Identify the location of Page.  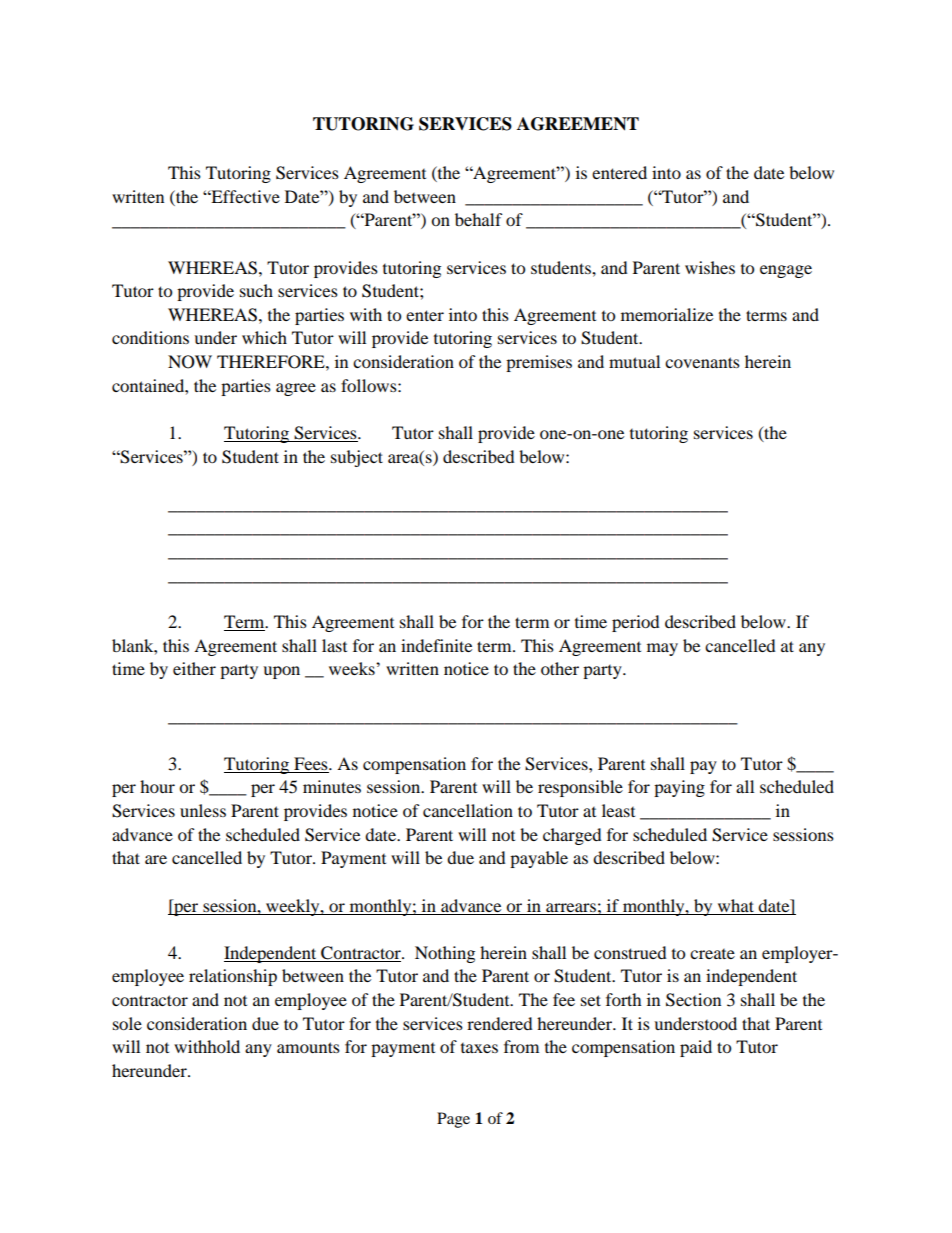
(453, 1120).
